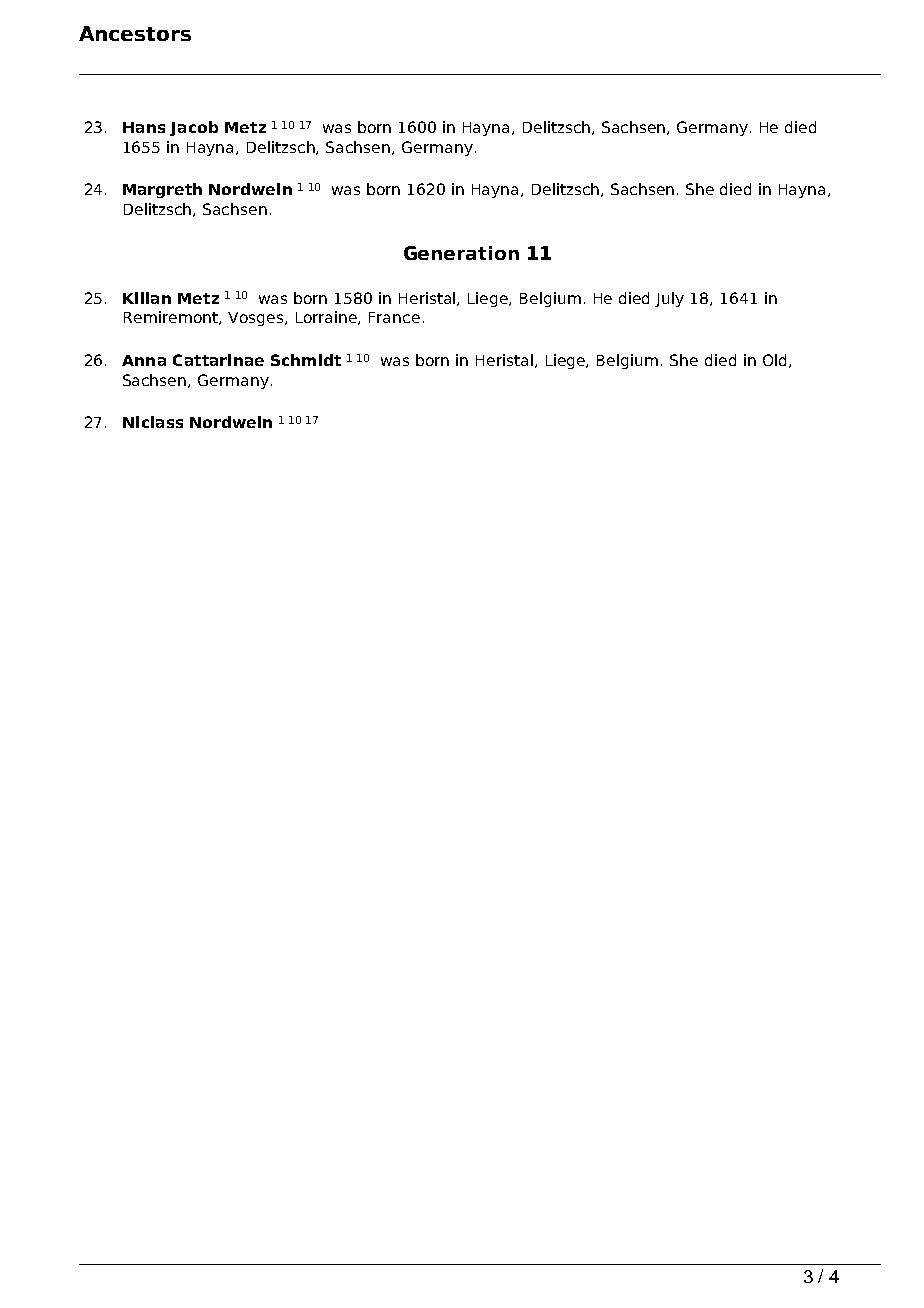 Image resolution: width=924 pixels, height=1308 pixels. I want to click on July, so click(669, 299).
